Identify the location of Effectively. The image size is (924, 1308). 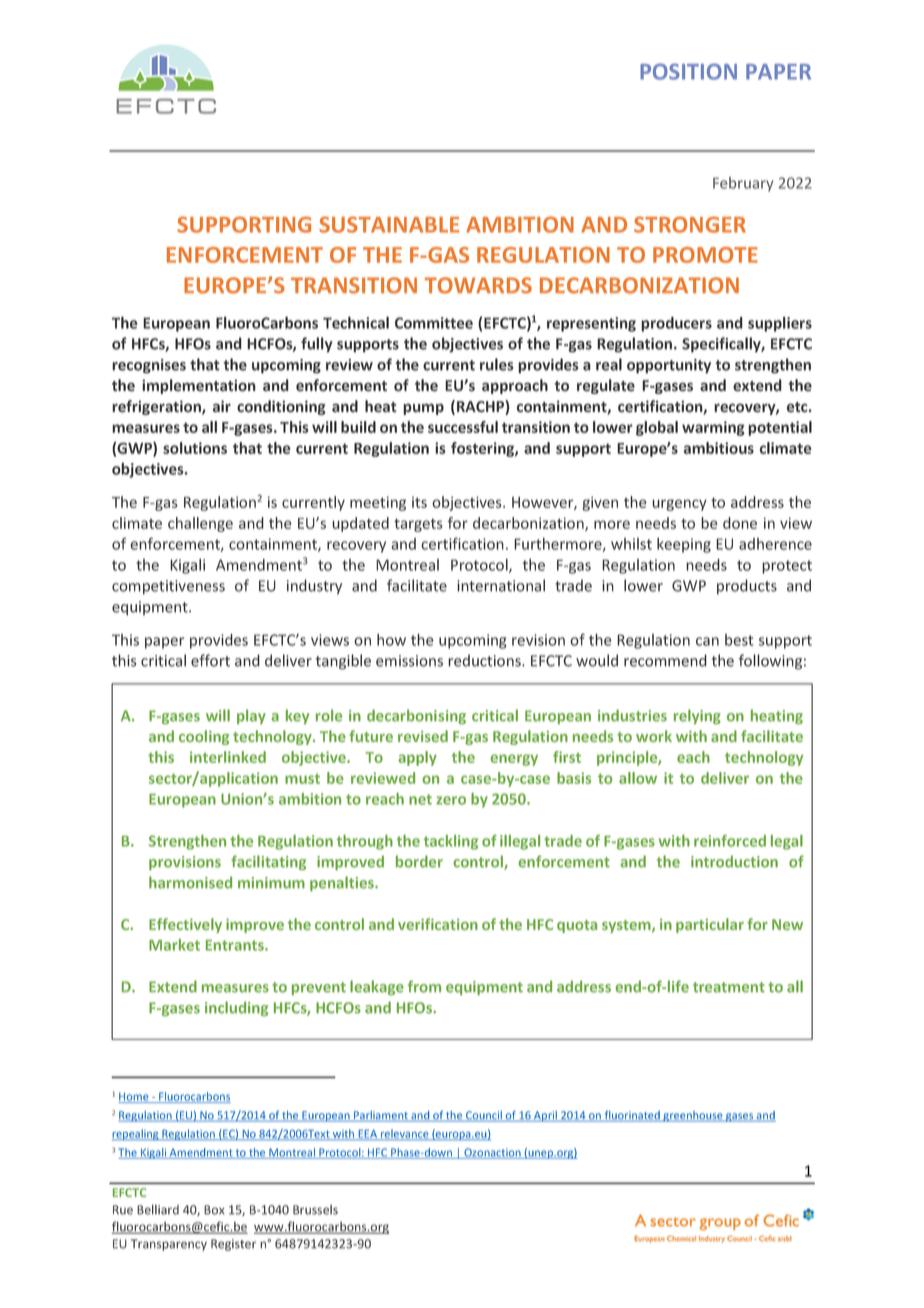
(185, 925).
